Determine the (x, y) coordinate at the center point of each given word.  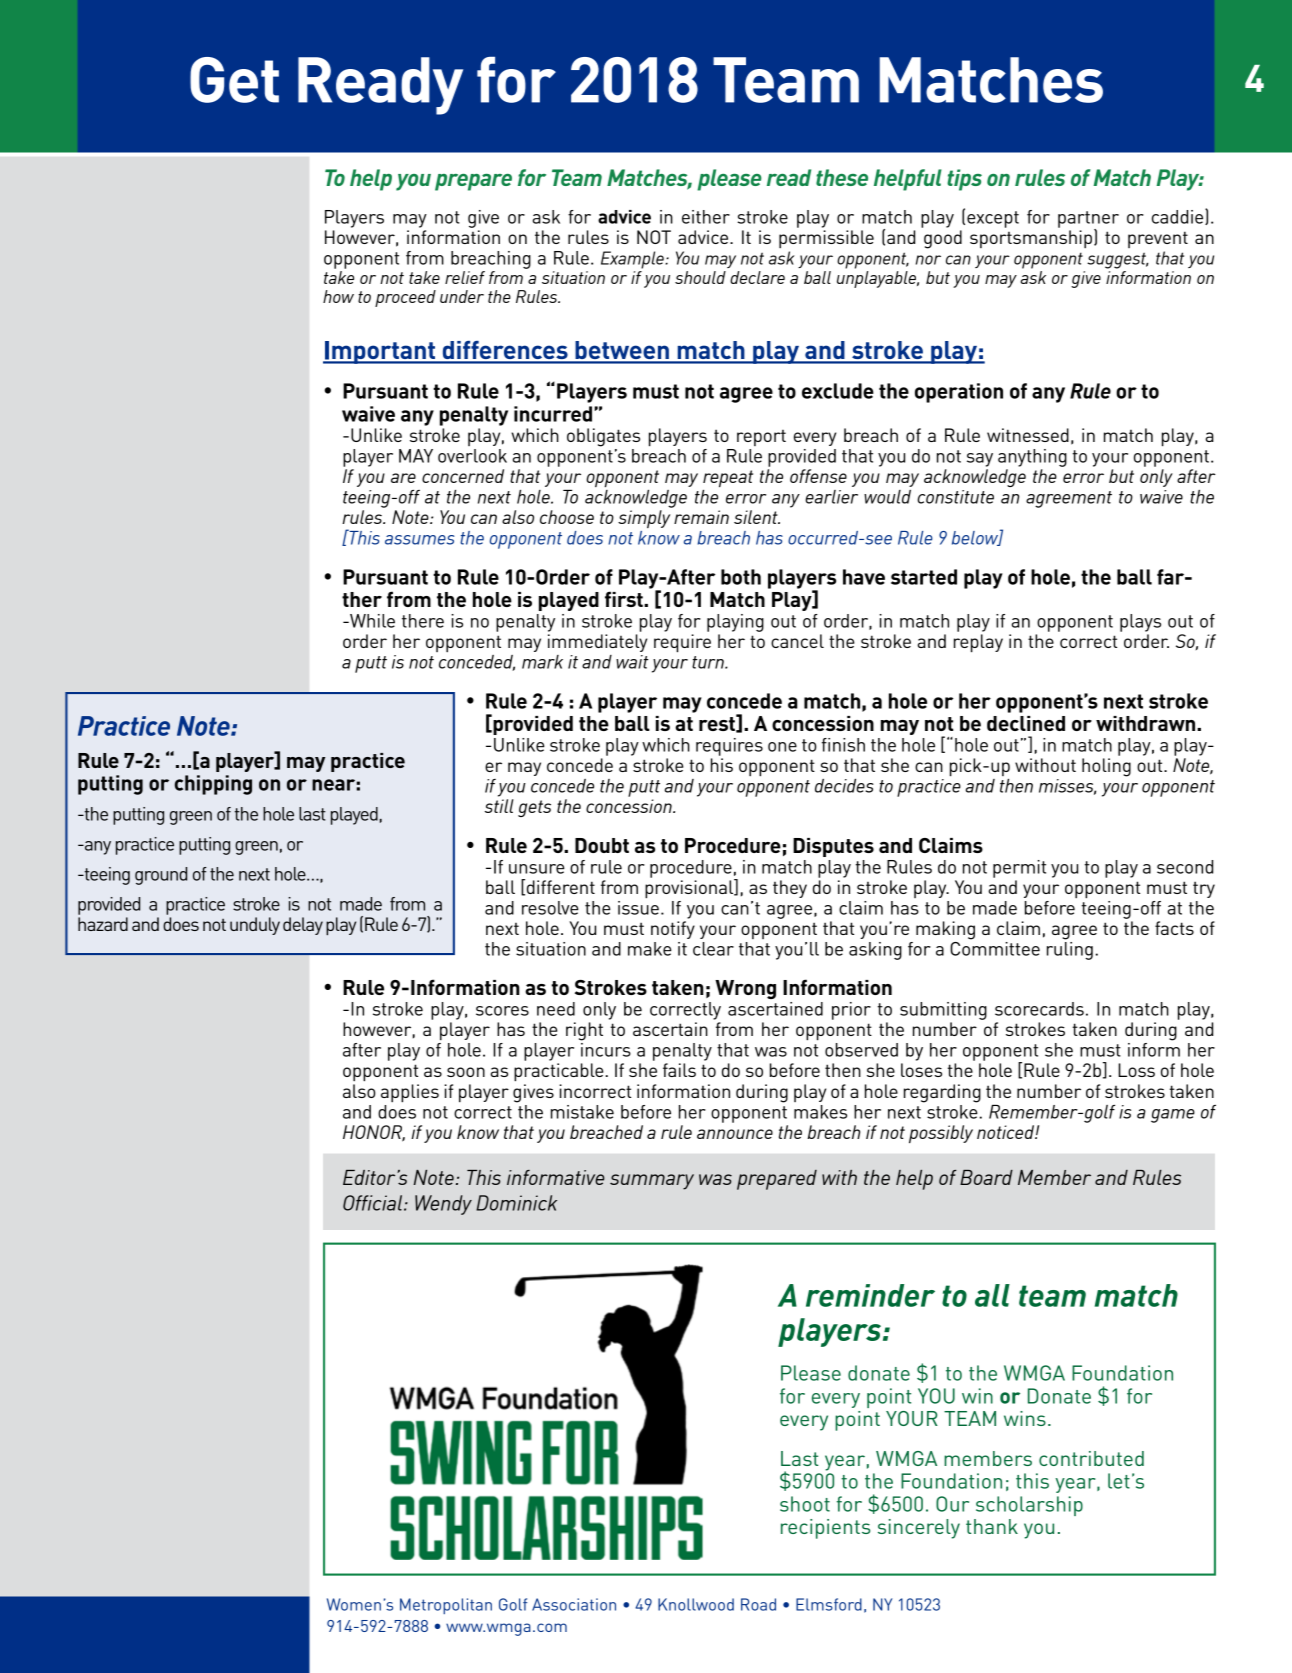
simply (644, 519)
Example (633, 260)
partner (1088, 220)
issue (638, 908)
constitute (955, 497)
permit (1019, 869)
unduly (255, 926)
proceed (405, 298)
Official (374, 1203)
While (371, 621)
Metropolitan (446, 1606)
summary (652, 1182)
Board (986, 1177)
